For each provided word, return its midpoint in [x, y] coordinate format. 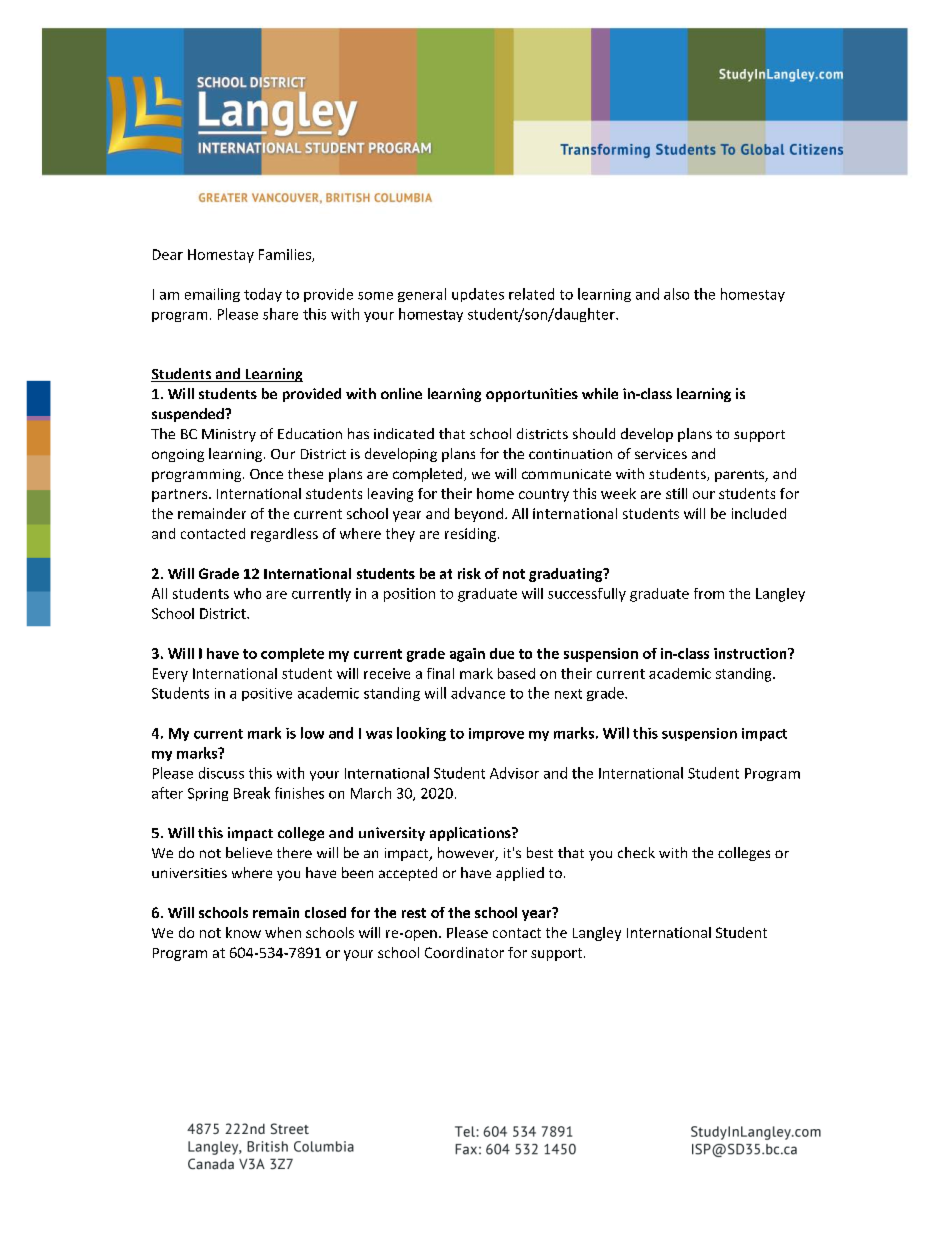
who [247, 593]
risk [469, 573]
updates [478, 295]
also [676, 294]
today [263, 295]
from [709, 593]
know [243, 932]
